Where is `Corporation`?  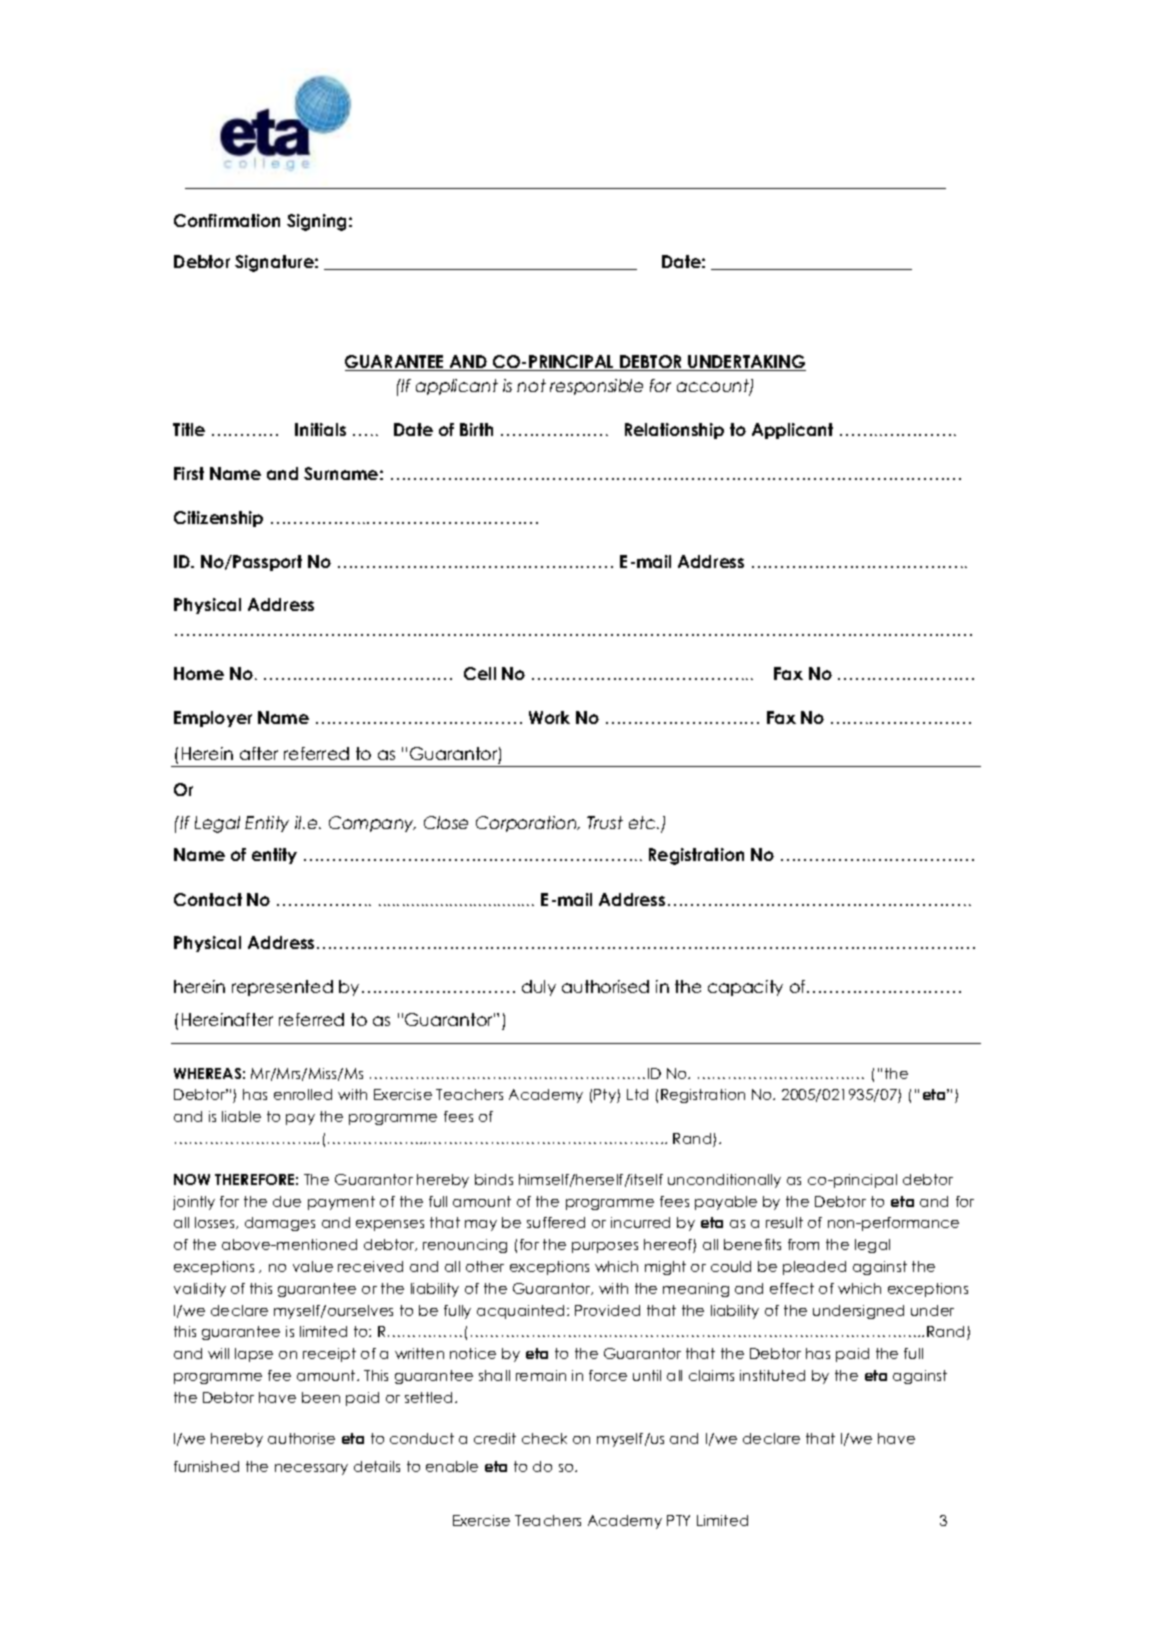 Corporation is located at coordinates (527, 824).
